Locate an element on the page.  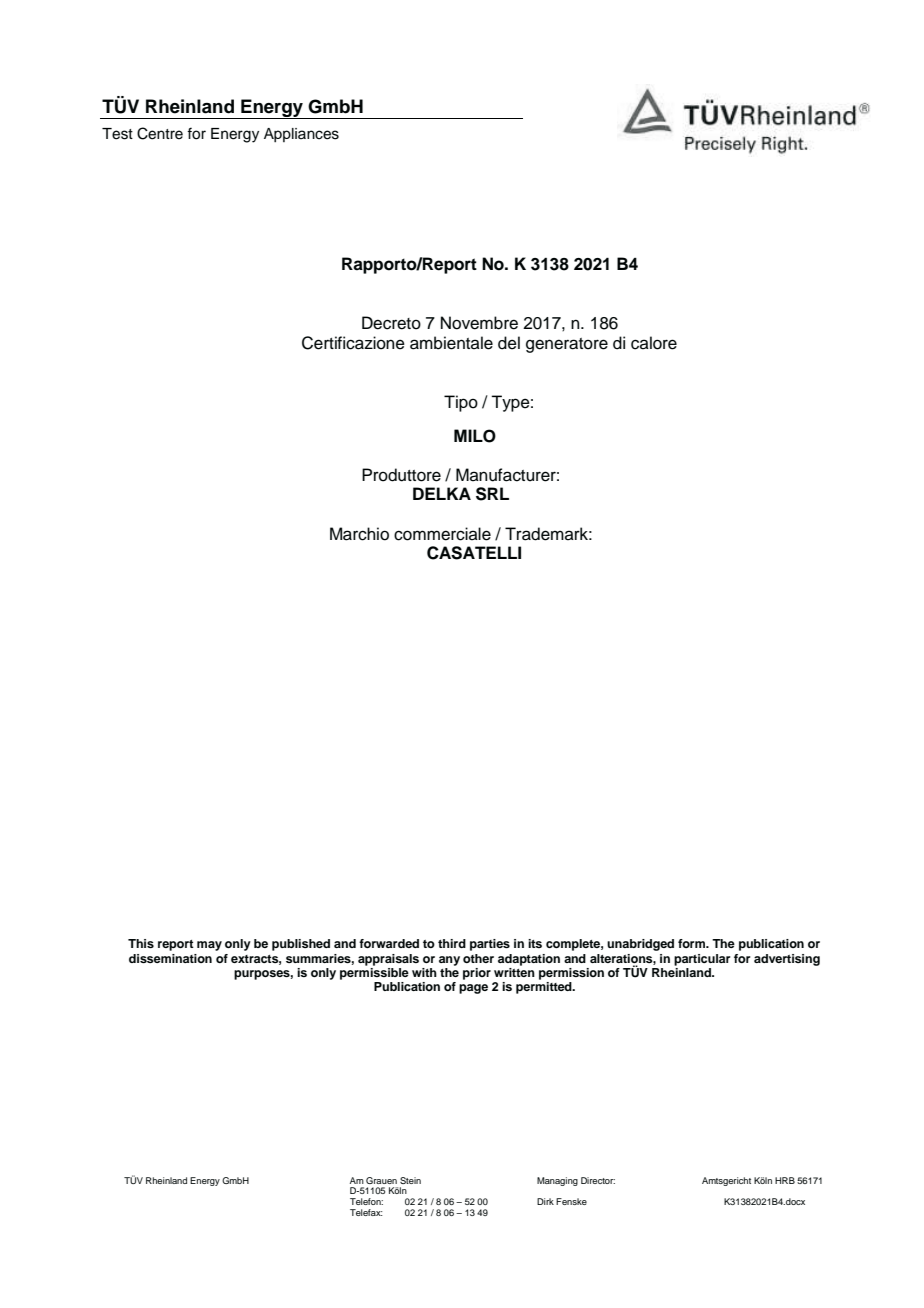
Stein is located at coordinates (410, 1180).
